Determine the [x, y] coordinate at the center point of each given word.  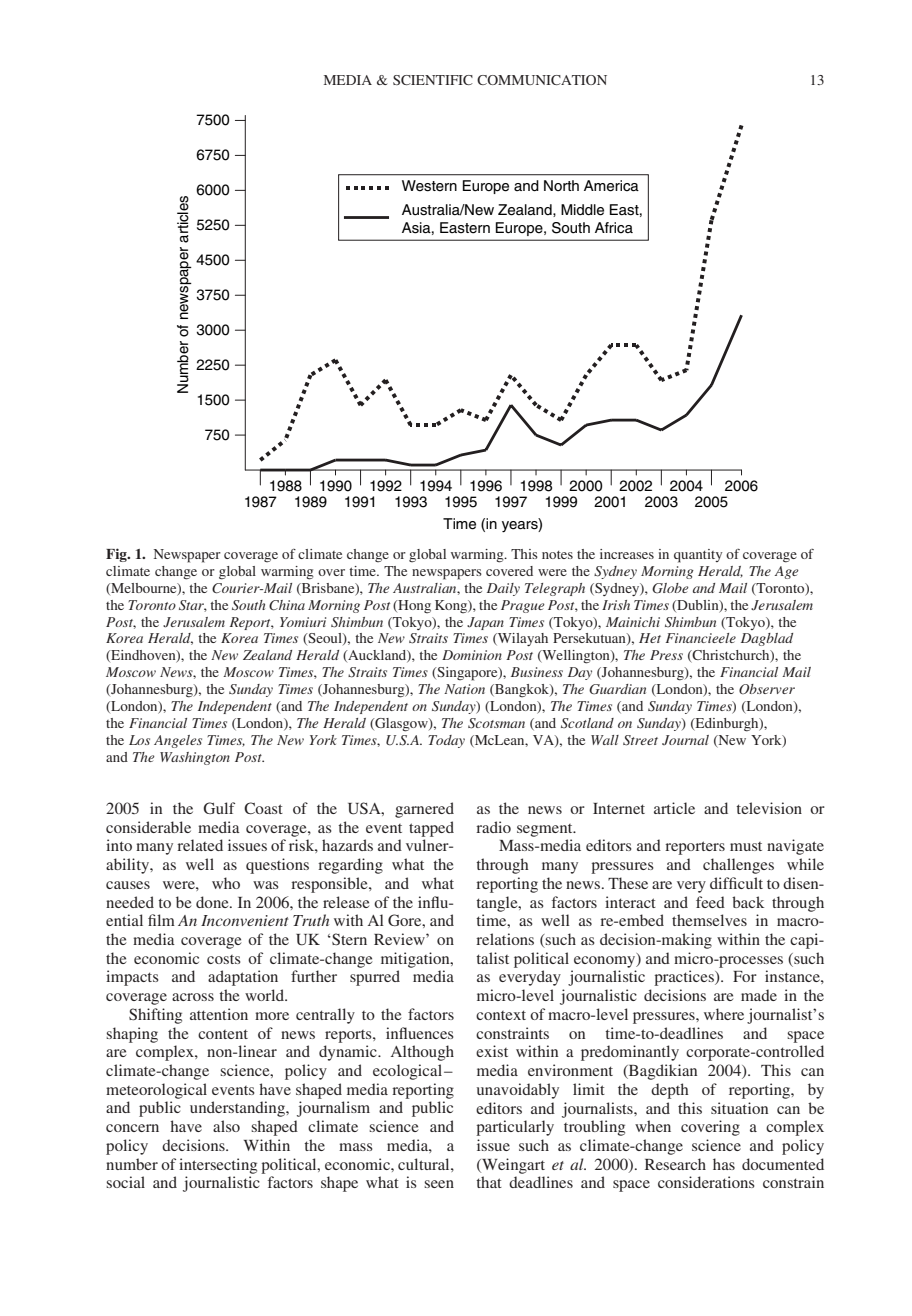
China [287, 605]
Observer [767, 689]
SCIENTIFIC [433, 80]
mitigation [416, 960]
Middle [582, 210]
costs [224, 959]
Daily [503, 589]
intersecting [218, 1166]
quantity [698, 556]
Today [446, 741]
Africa [614, 227]
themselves [709, 920]
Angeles [178, 741]
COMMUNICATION [542, 80]
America [611, 186]
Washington [195, 758]
